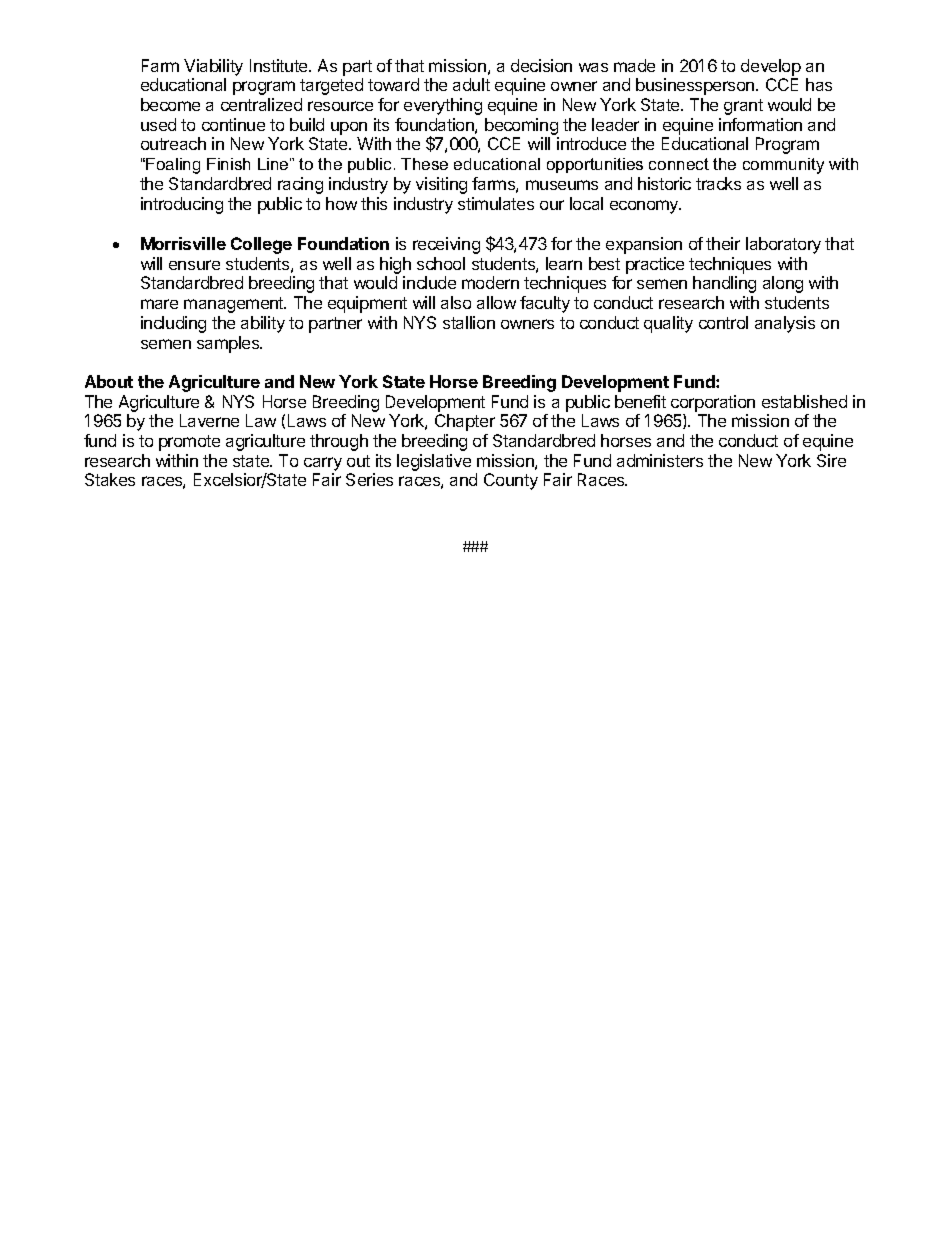 The width and height of the screenshot is (952, 1233). What do you see at coordinates (724, 284) in the screenshot?
I see `handling` at bounding box center [724, 284].
